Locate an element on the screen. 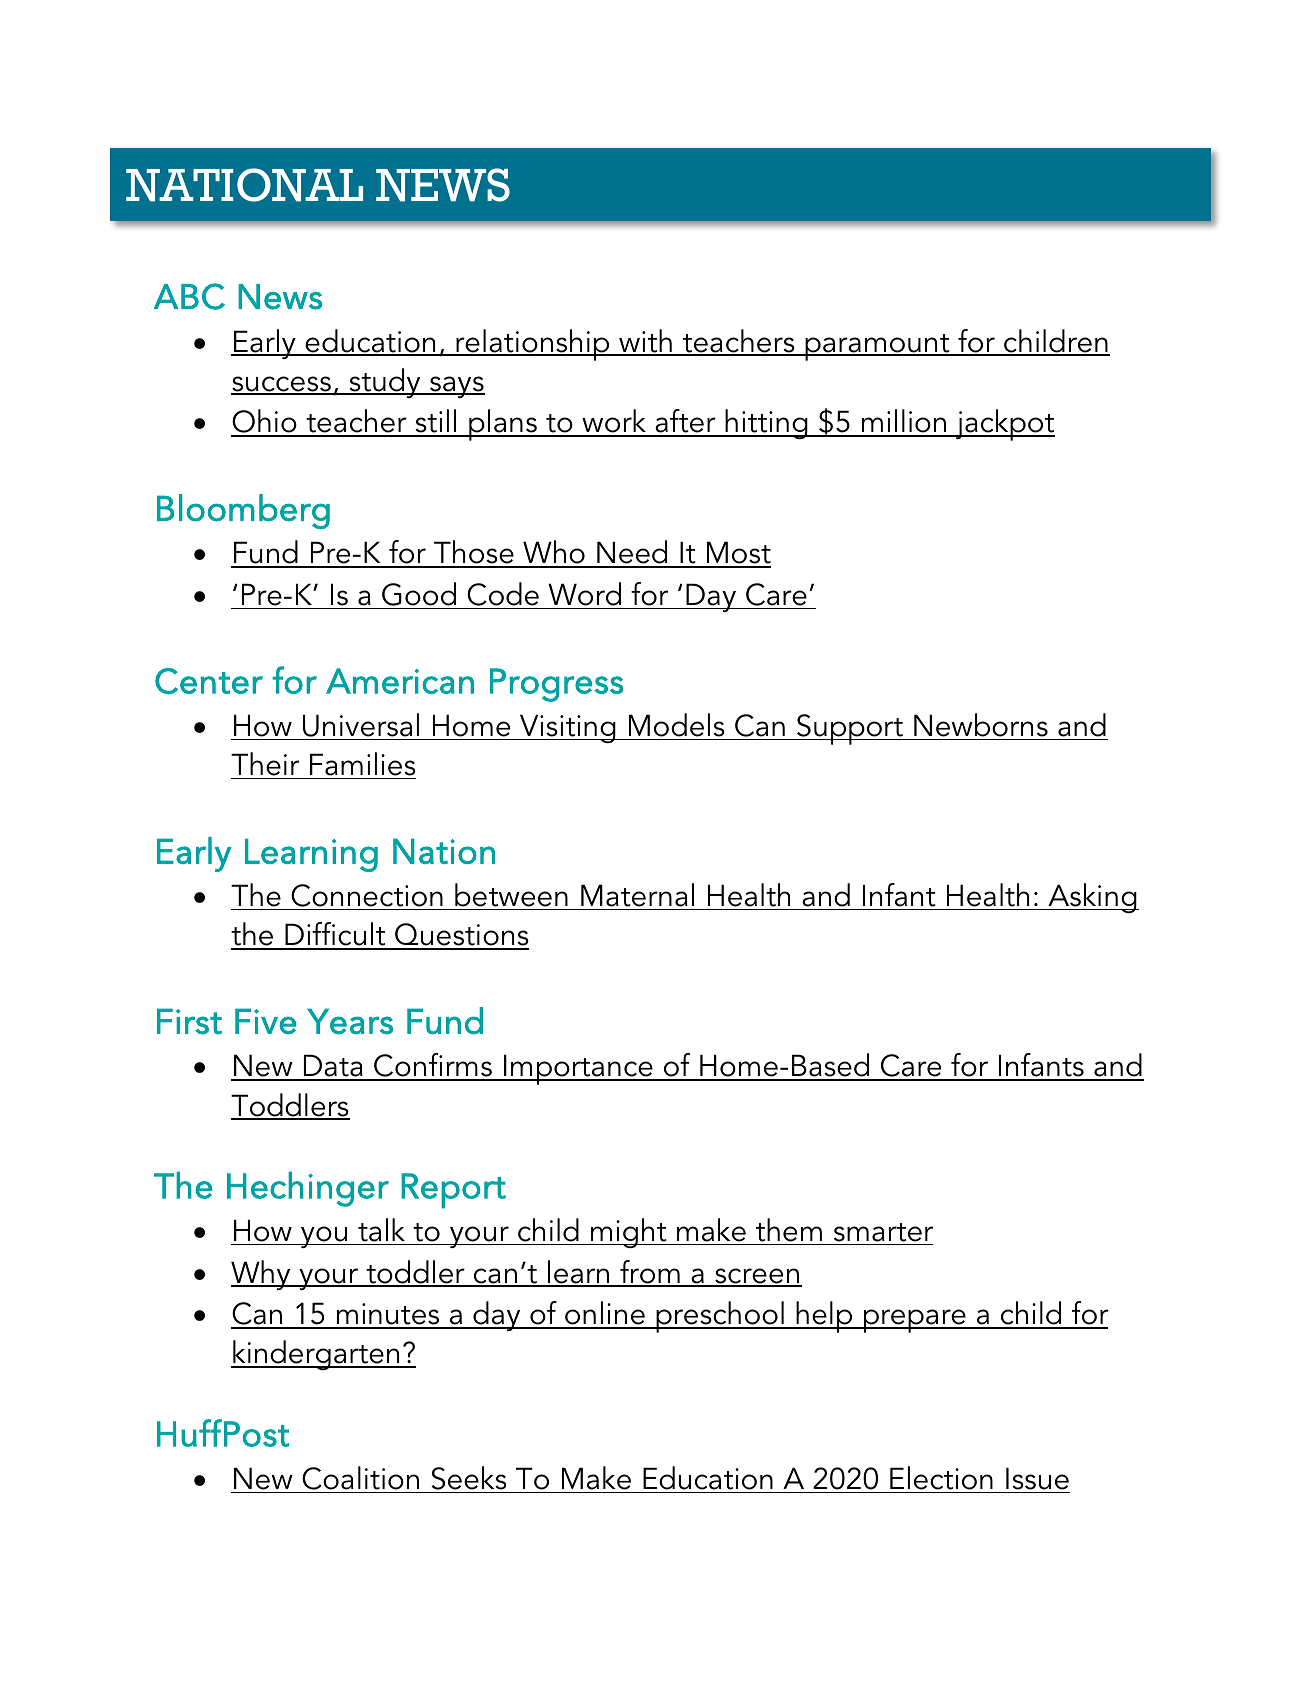 This screenshot has height=1697, width=1311. success is located at coordinates (282, 385).
